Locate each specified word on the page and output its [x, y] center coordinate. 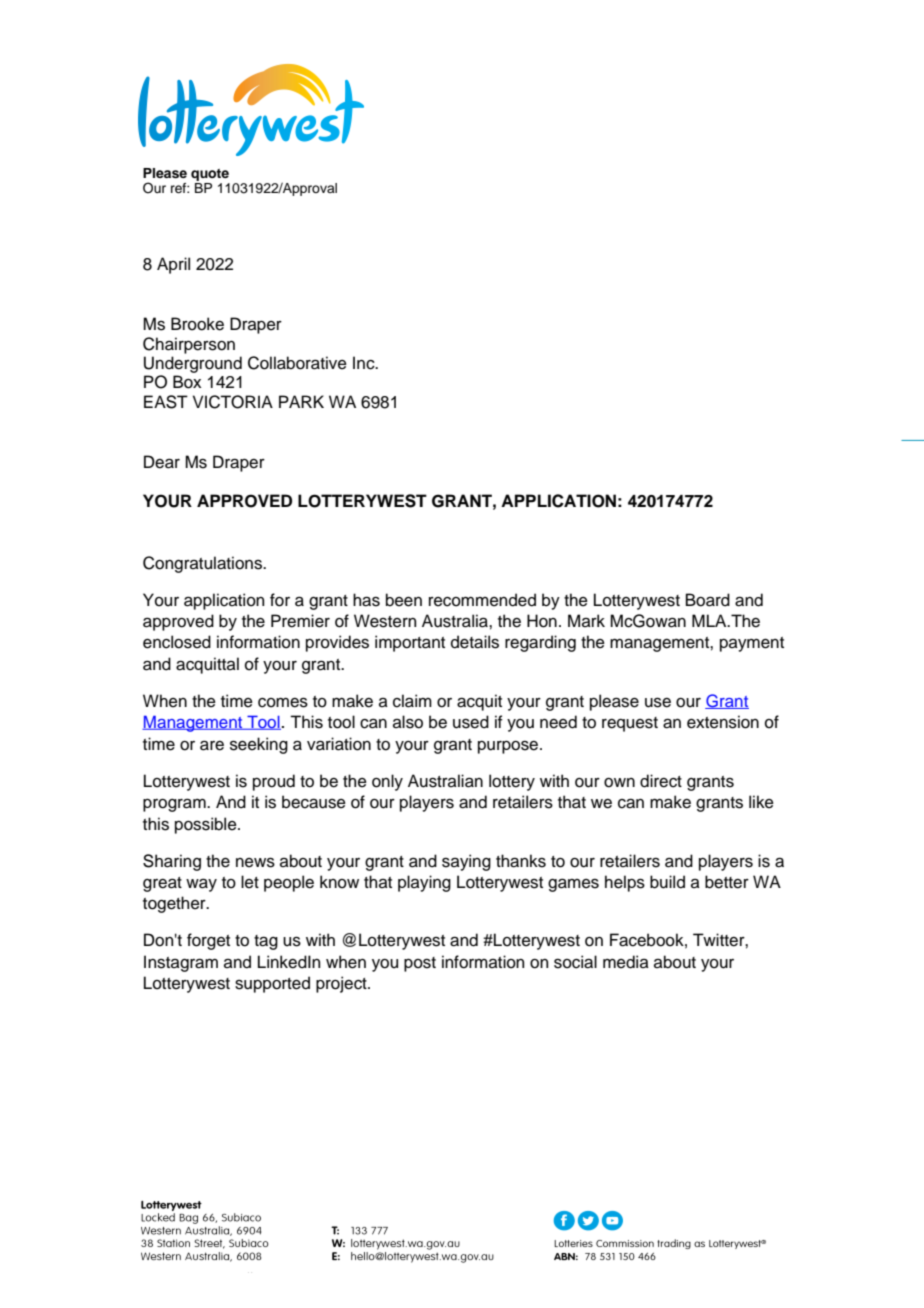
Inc [365, 363]
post [420, 964]
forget [208, 941]
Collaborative [297, 363]
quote [210, 175]
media [626, 962]
